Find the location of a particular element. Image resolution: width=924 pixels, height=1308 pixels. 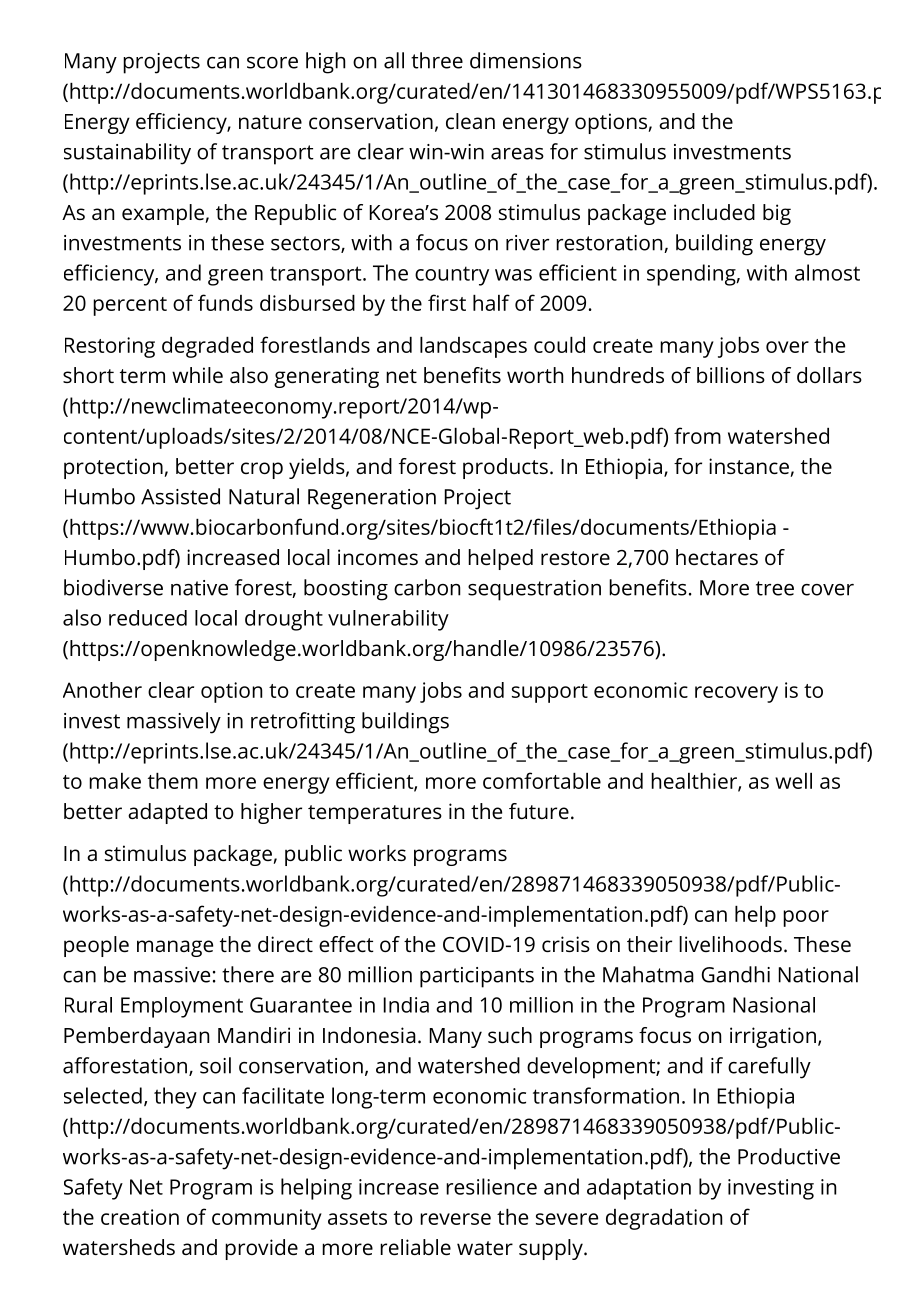

degradation is located at coordinates (664, 1219).
